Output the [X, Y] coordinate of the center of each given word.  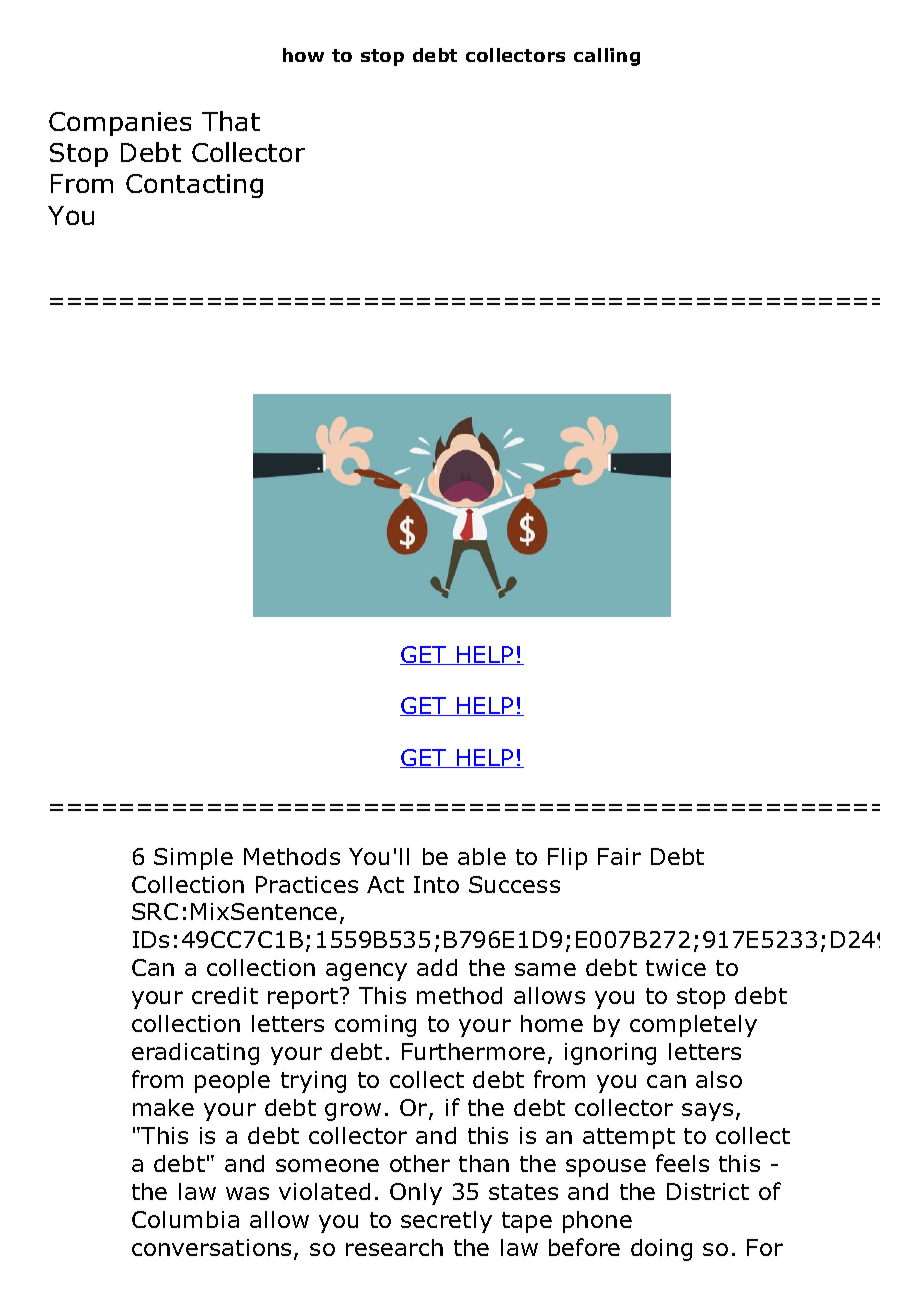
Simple [193, 859]
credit [225, 995]
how [303, 55]
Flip [567, 859]
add [437, 967]
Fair [619, 856]
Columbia [185, 1219]
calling [607, 57]
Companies [120, 124]
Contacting [194, 186]
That [231, 121]
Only [416, 1194]
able [482, 856]
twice [676, 967]
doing [661, 1250]
